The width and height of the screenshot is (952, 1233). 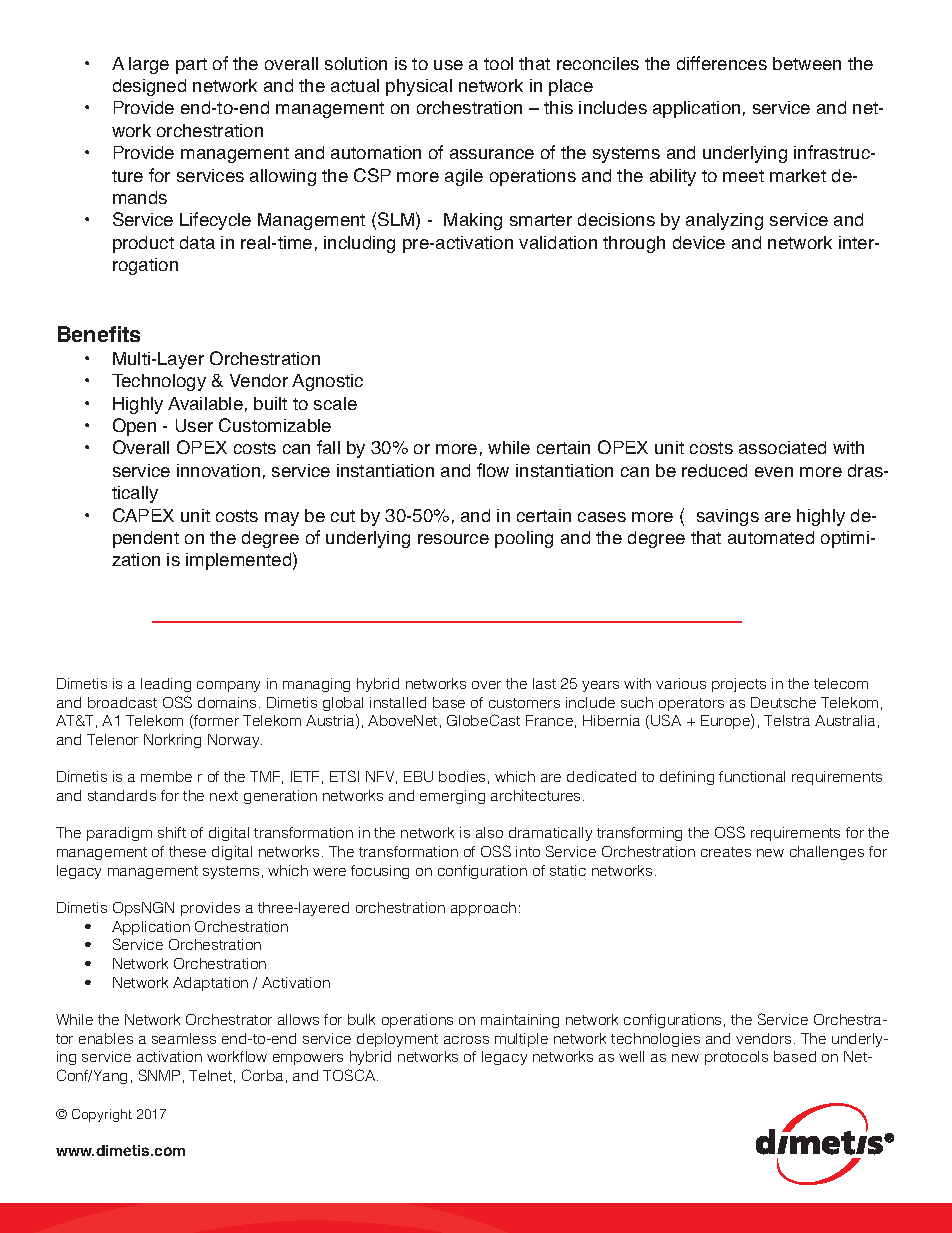 What do you see at coordinates (194, 425) in the screenshot?
I see `User` at bounding box center [194, 425].
